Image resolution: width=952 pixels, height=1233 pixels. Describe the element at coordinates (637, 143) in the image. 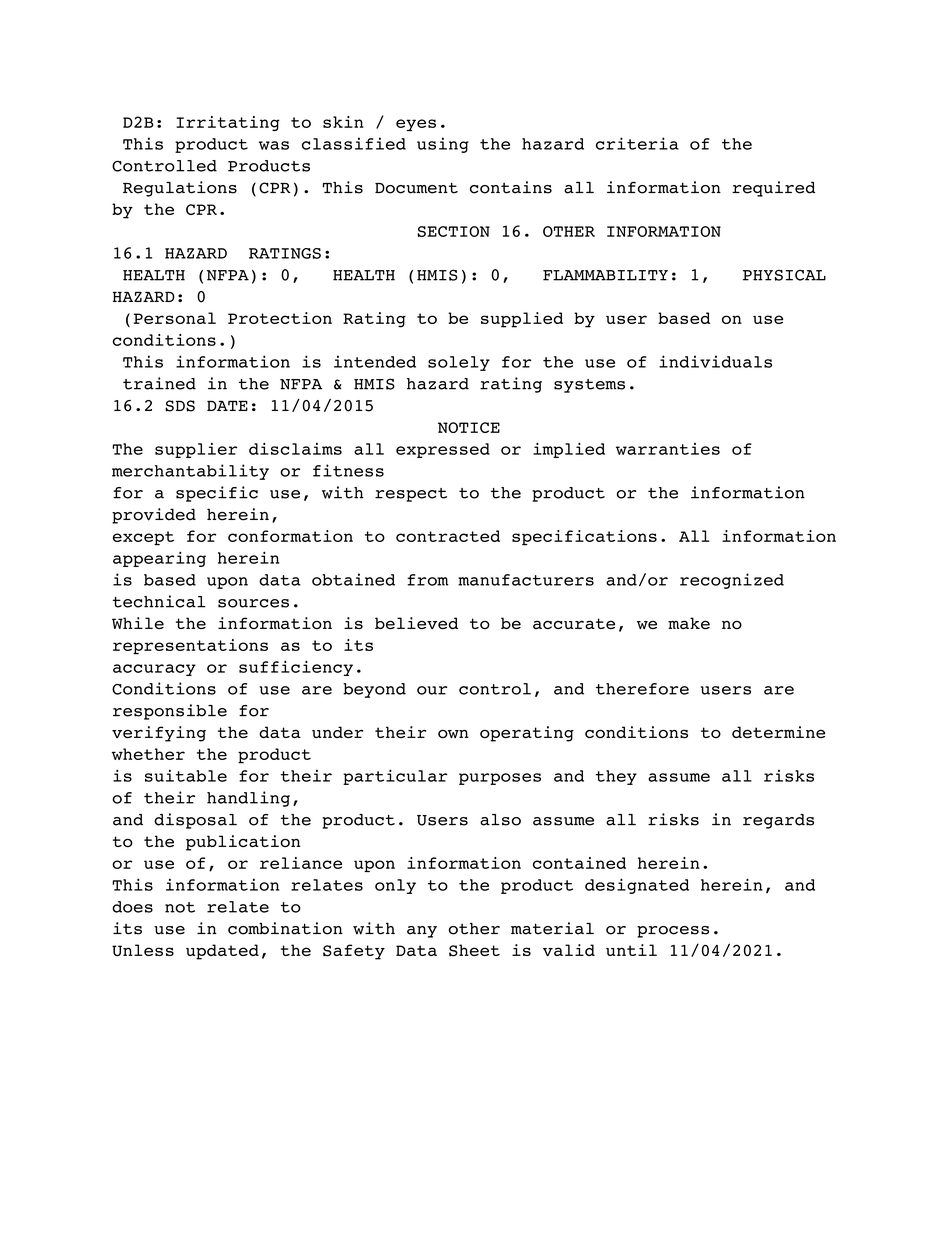

I see `criteria` at that location.
